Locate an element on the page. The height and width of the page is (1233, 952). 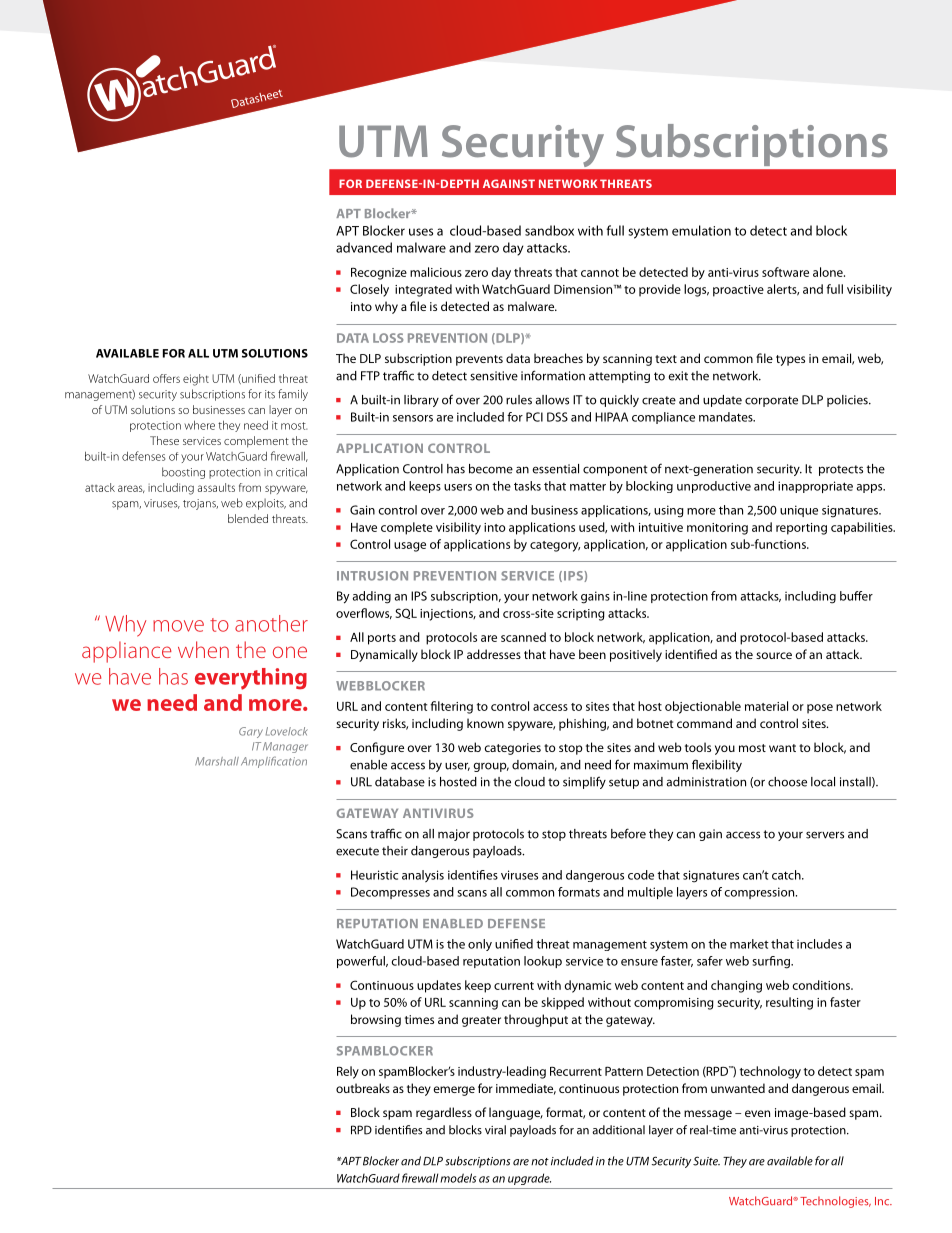
reporting is located at coordinates (801, 529).
